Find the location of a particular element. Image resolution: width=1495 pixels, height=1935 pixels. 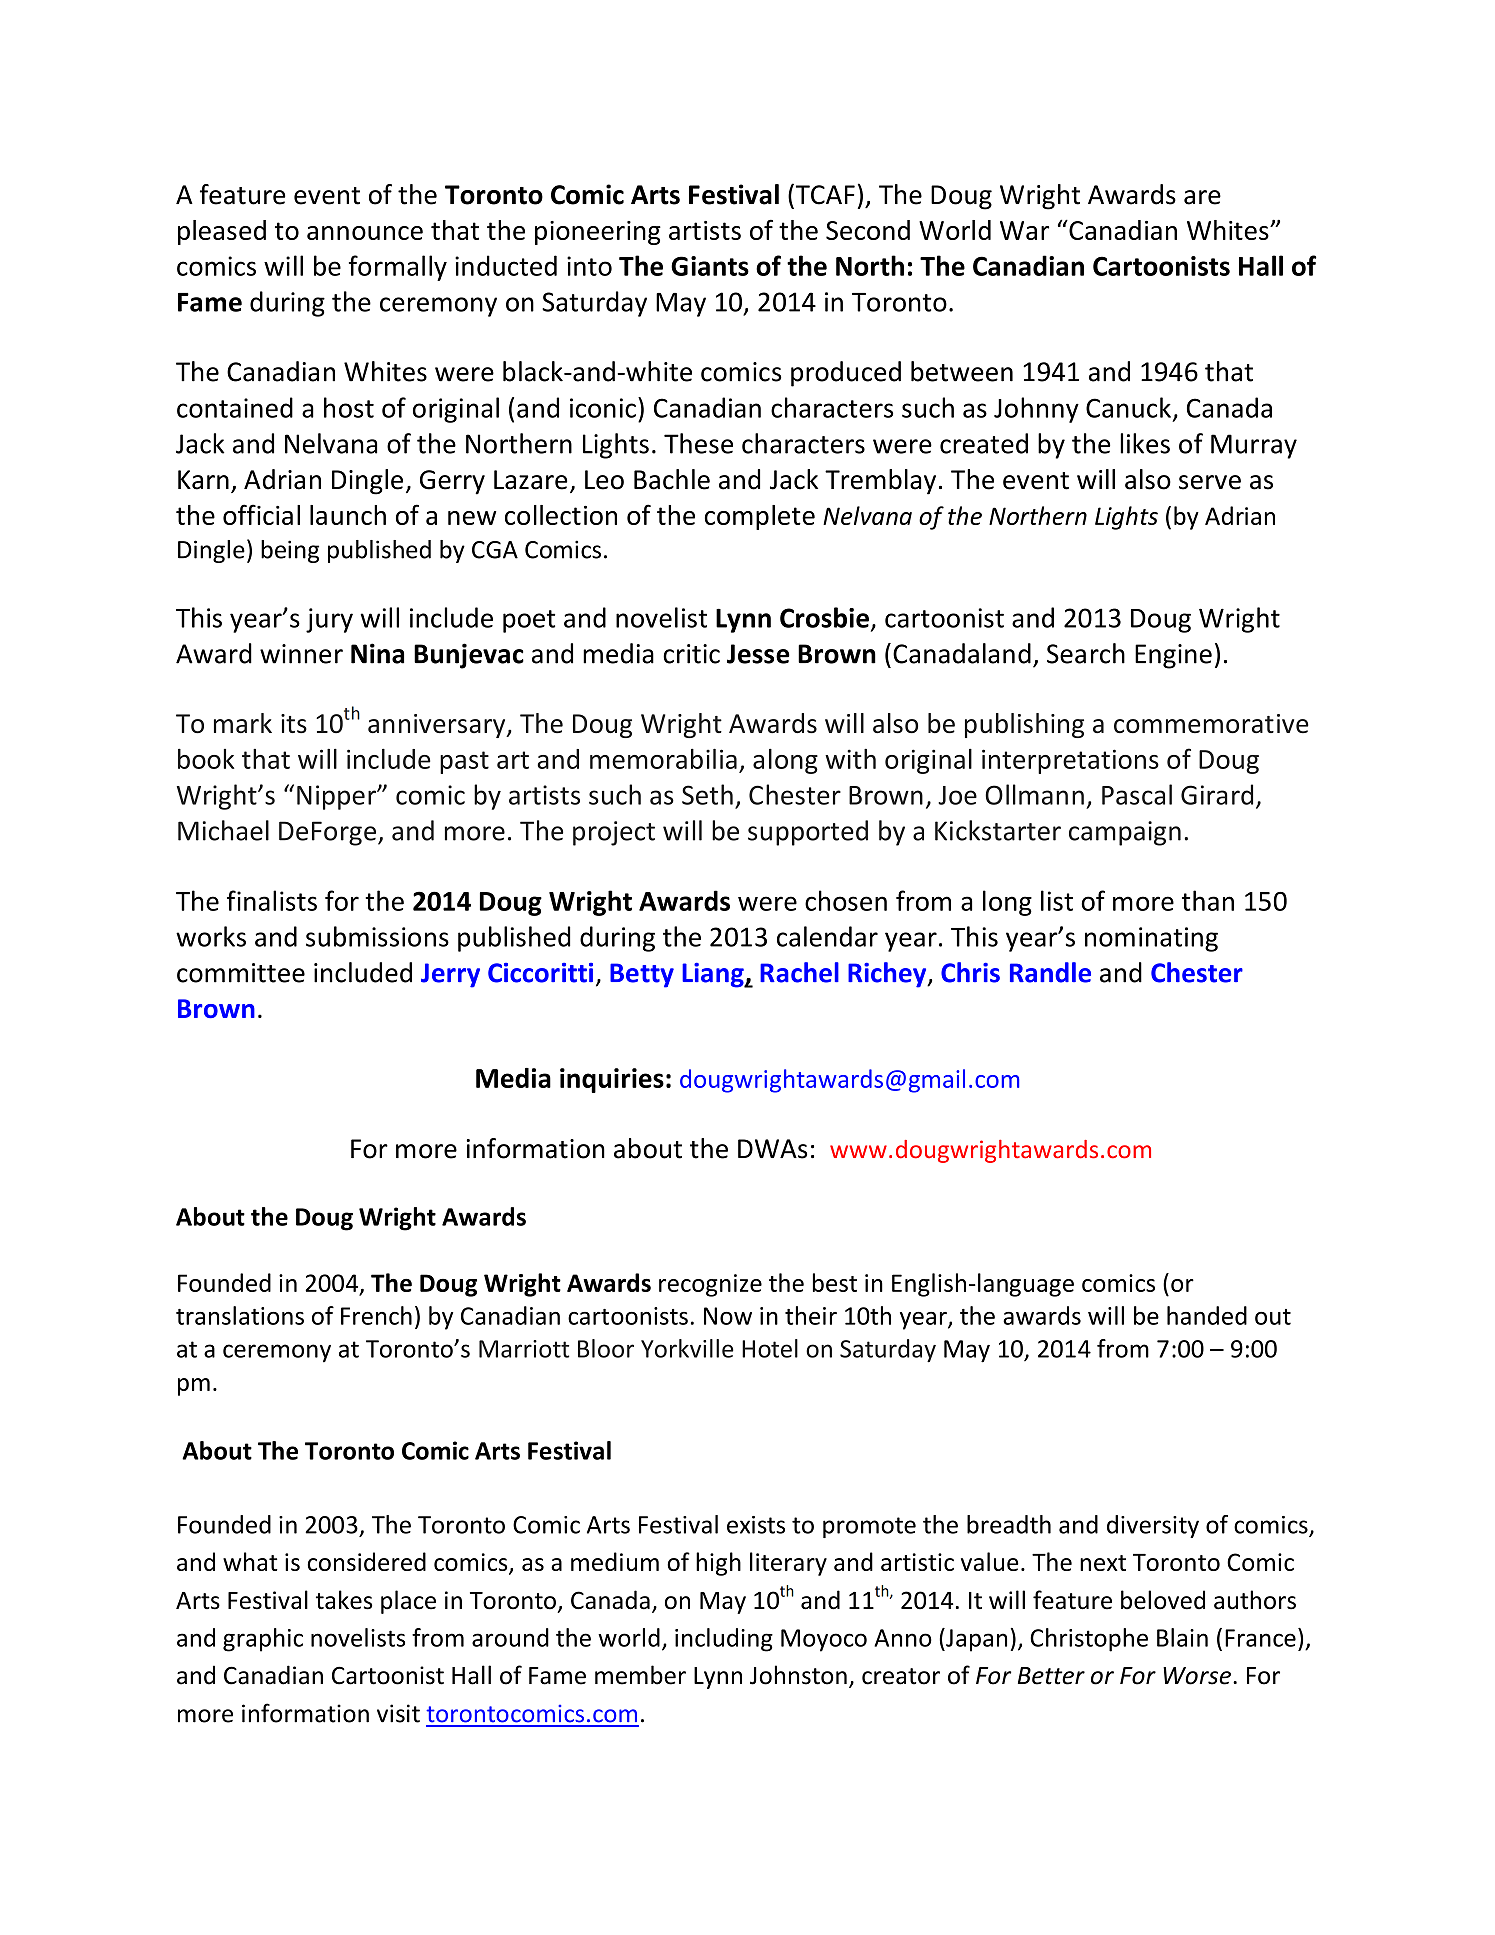

recognize is located at coordinates (710, 1285).
